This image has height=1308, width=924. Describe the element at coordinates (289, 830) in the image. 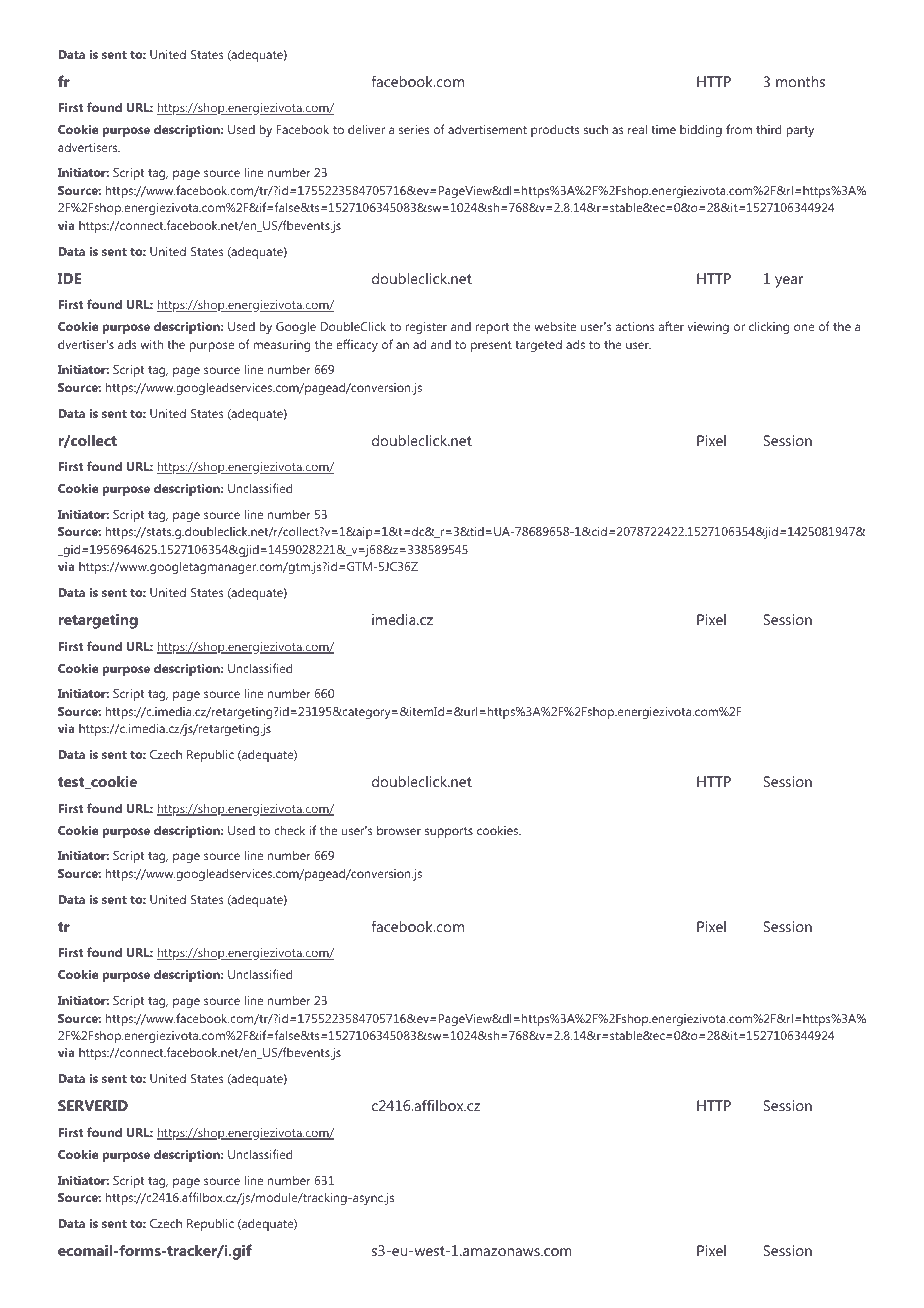

I see `check` at that location.
